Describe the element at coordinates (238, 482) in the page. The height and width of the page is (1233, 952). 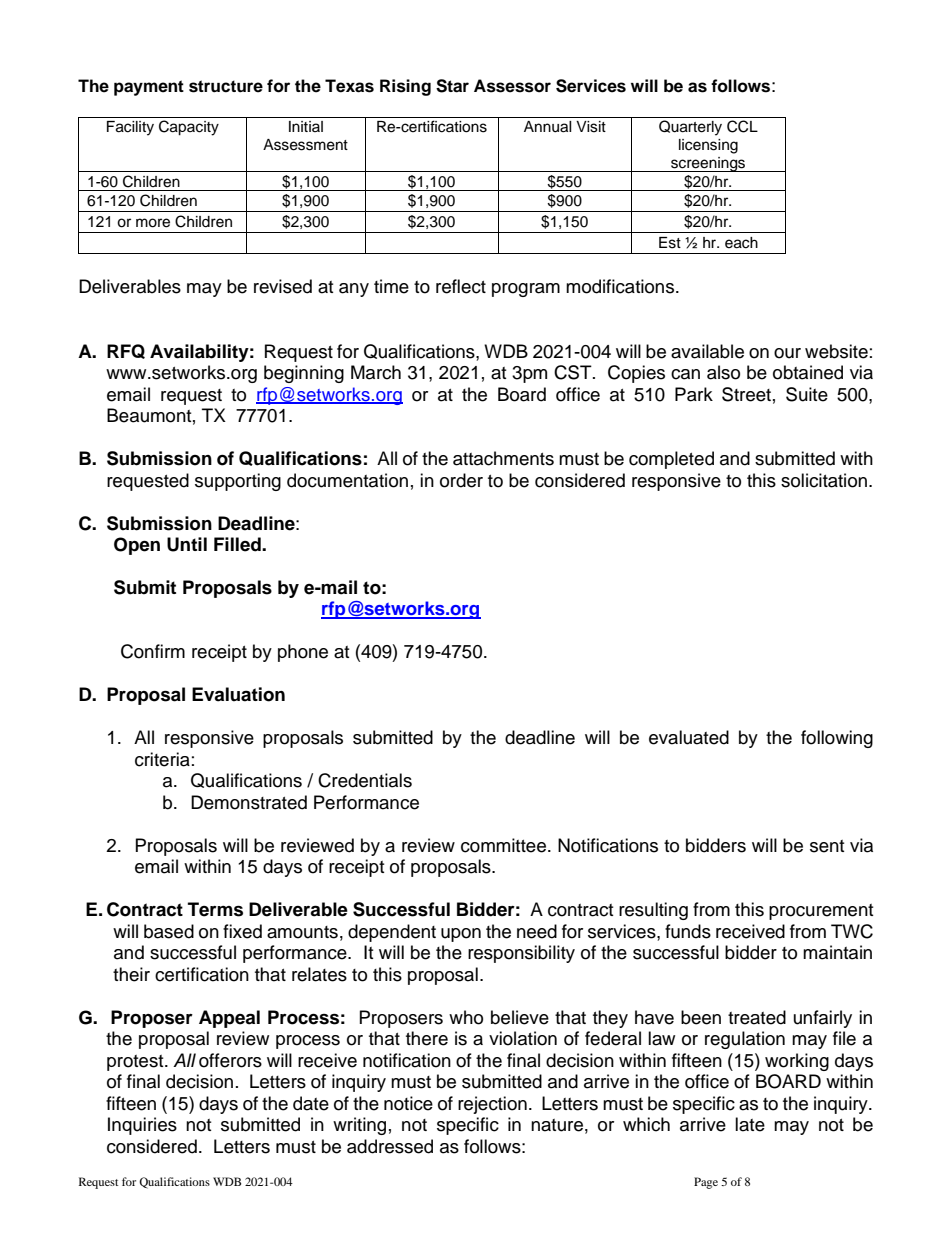
I see `supporting` at that location.
